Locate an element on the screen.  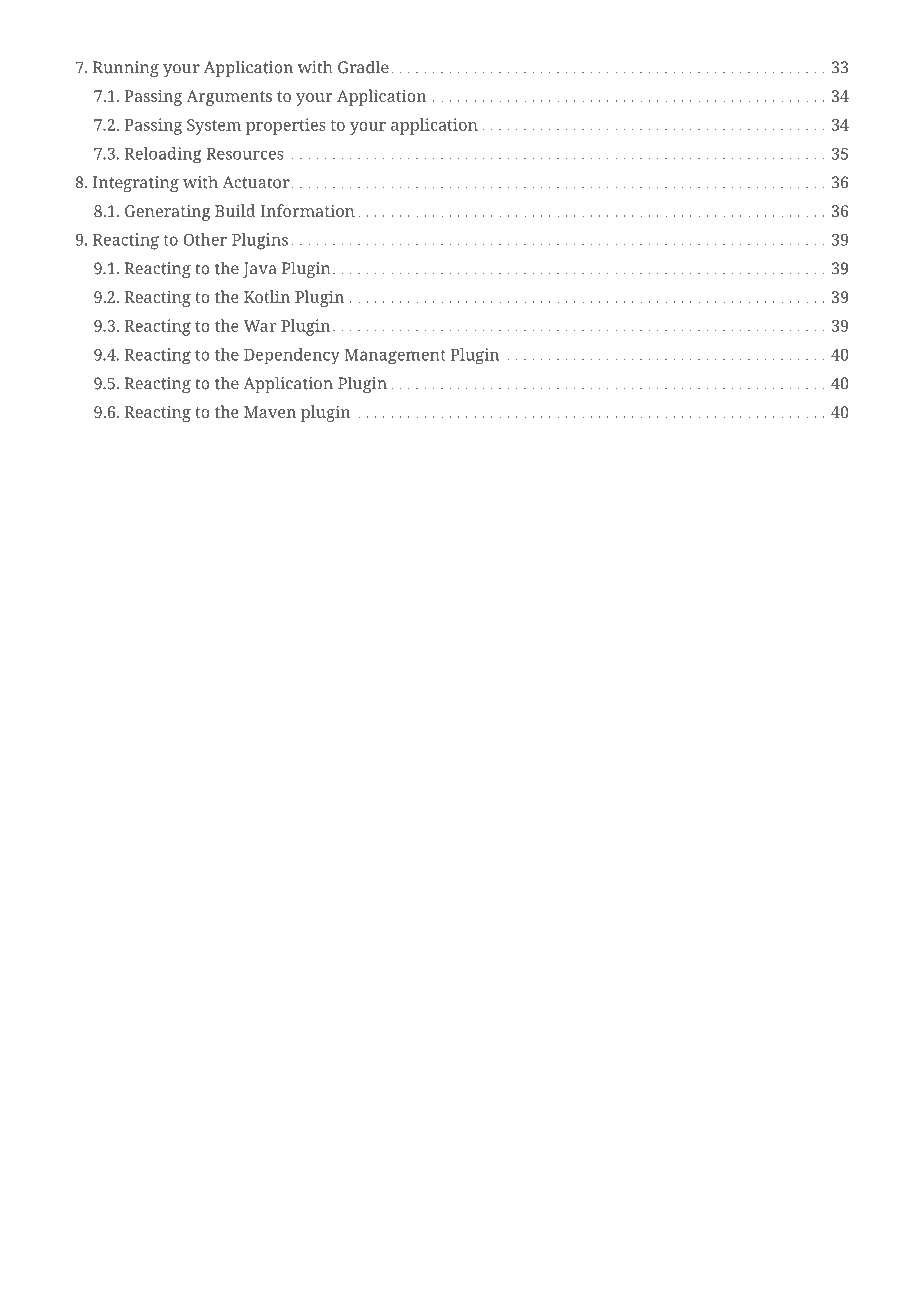
properties is located at coordinates (286, 126).
